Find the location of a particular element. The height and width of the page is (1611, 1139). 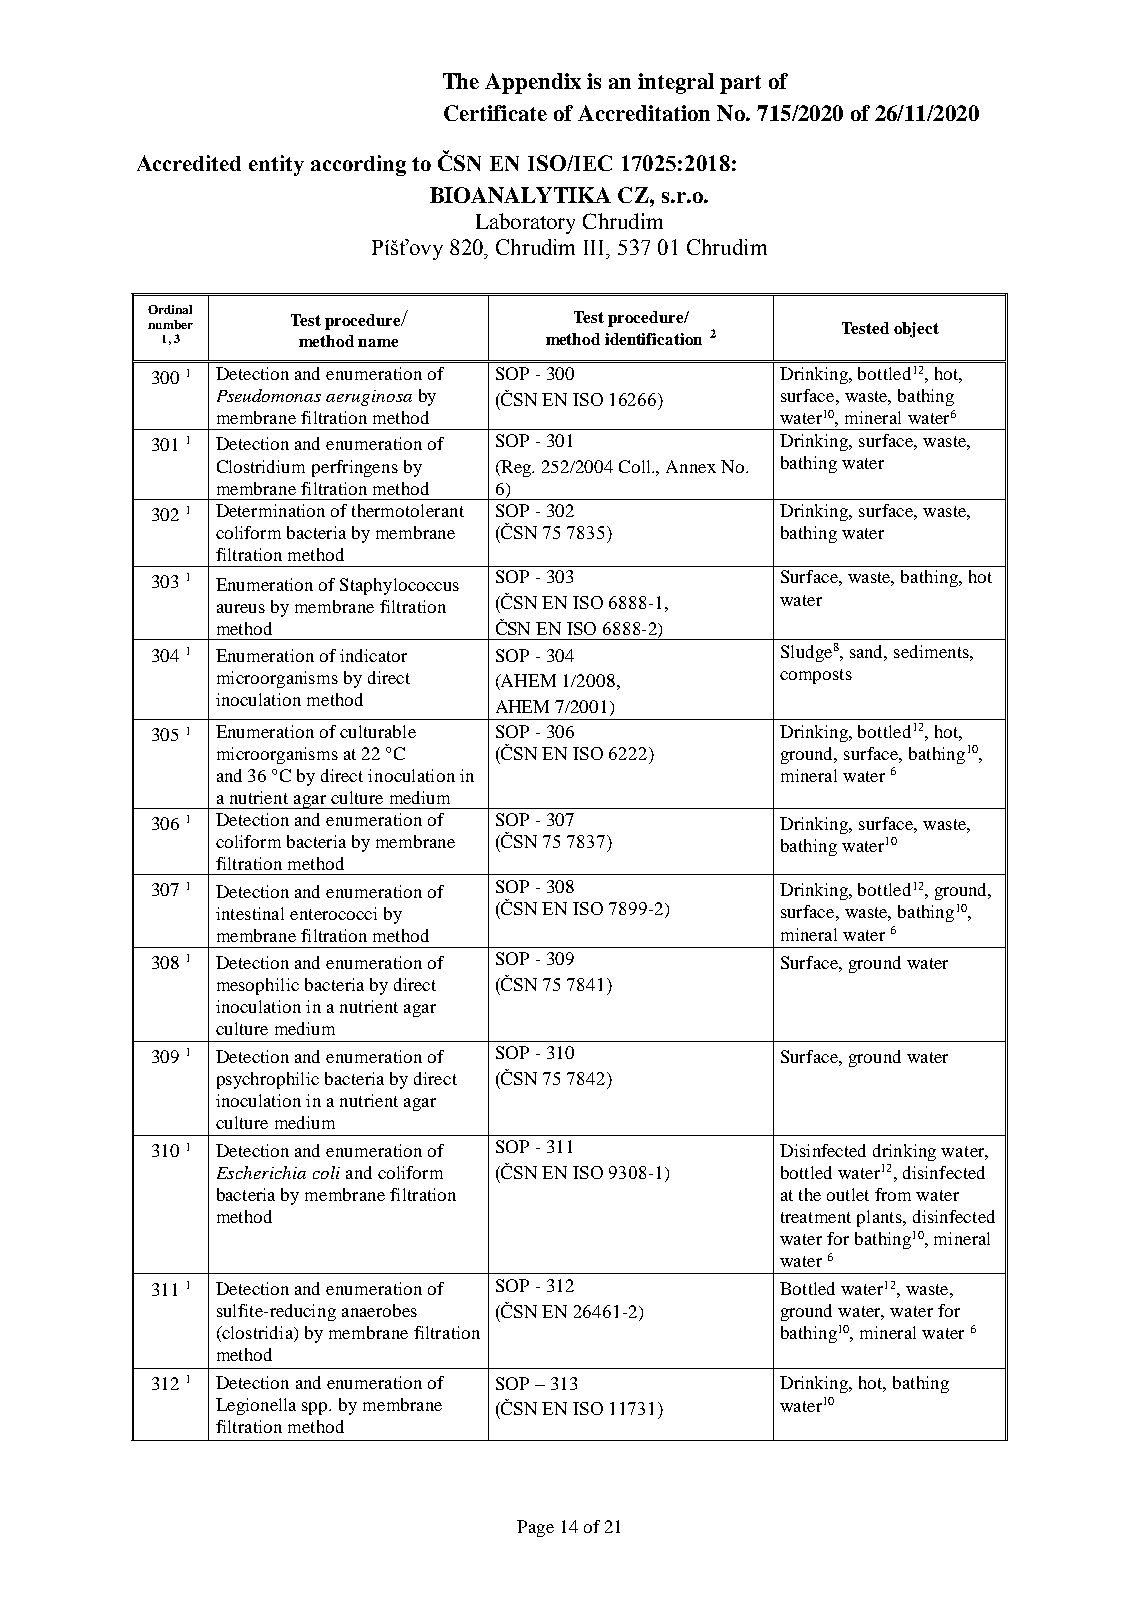

entity is located at coordinates (276, 165).
